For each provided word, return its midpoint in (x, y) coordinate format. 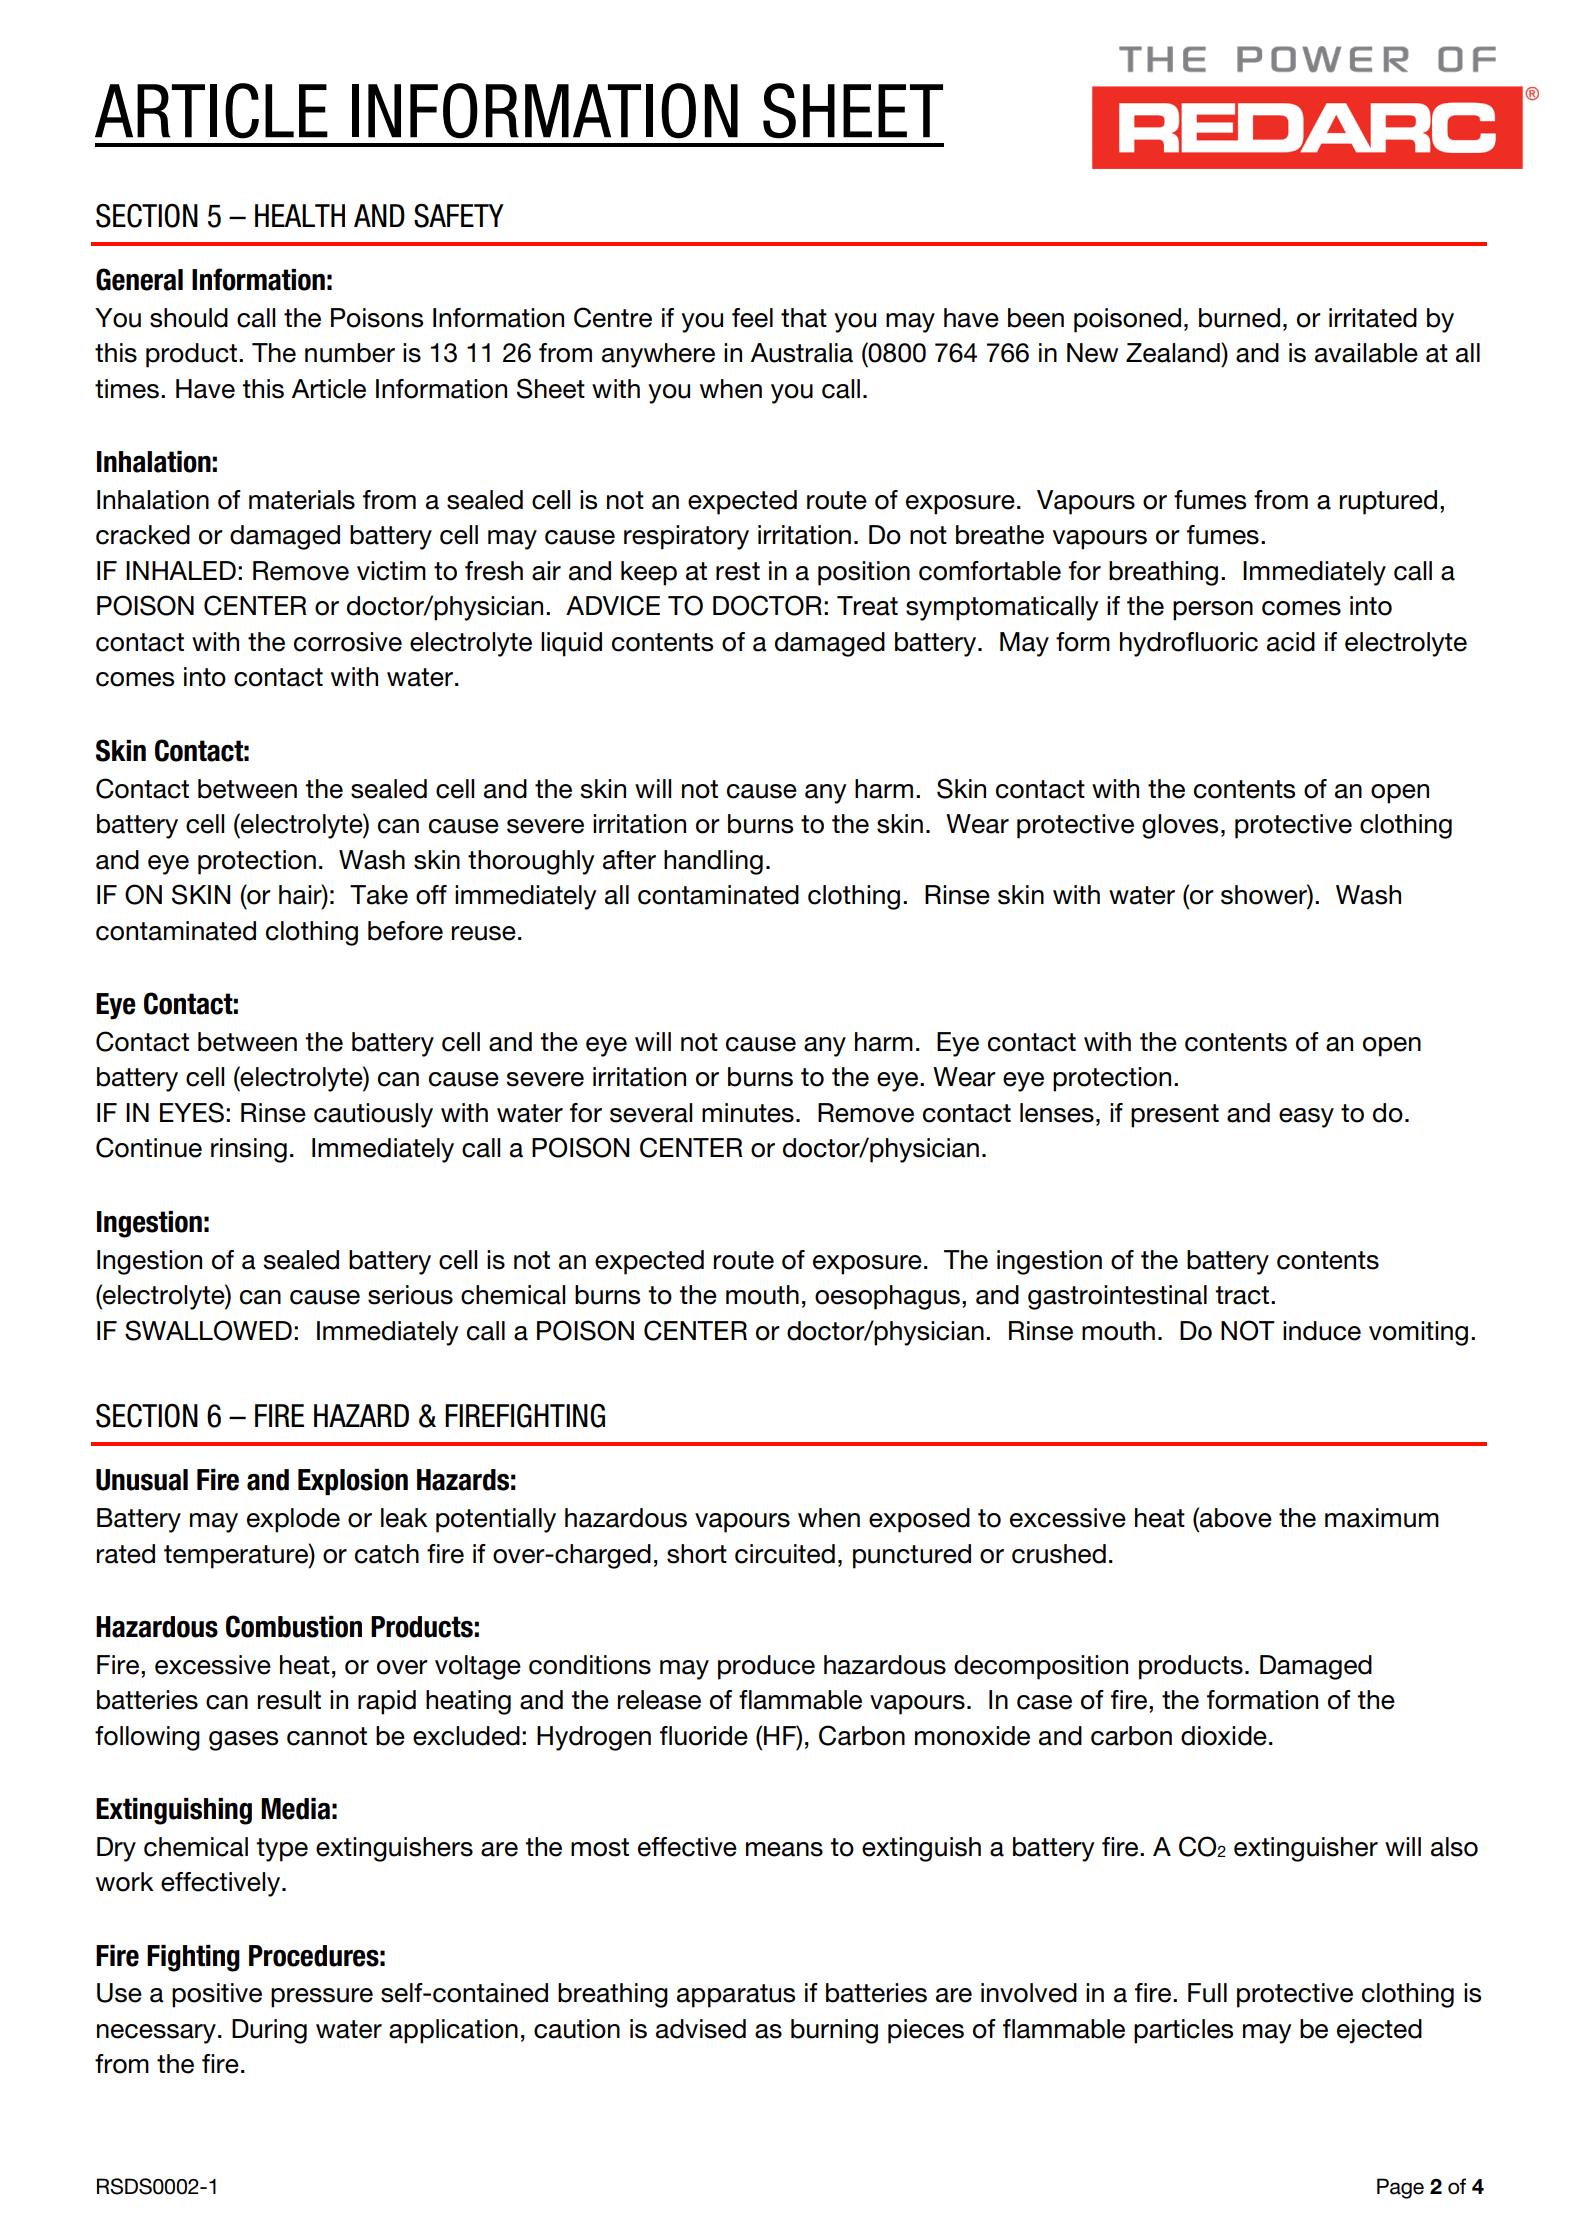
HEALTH (300, 215)
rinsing (249, 1150)
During (269, 2031)
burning (834, 2031)
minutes (748, 1113)
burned (1239, 318)
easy (1306, 1118)
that (804, 318)
